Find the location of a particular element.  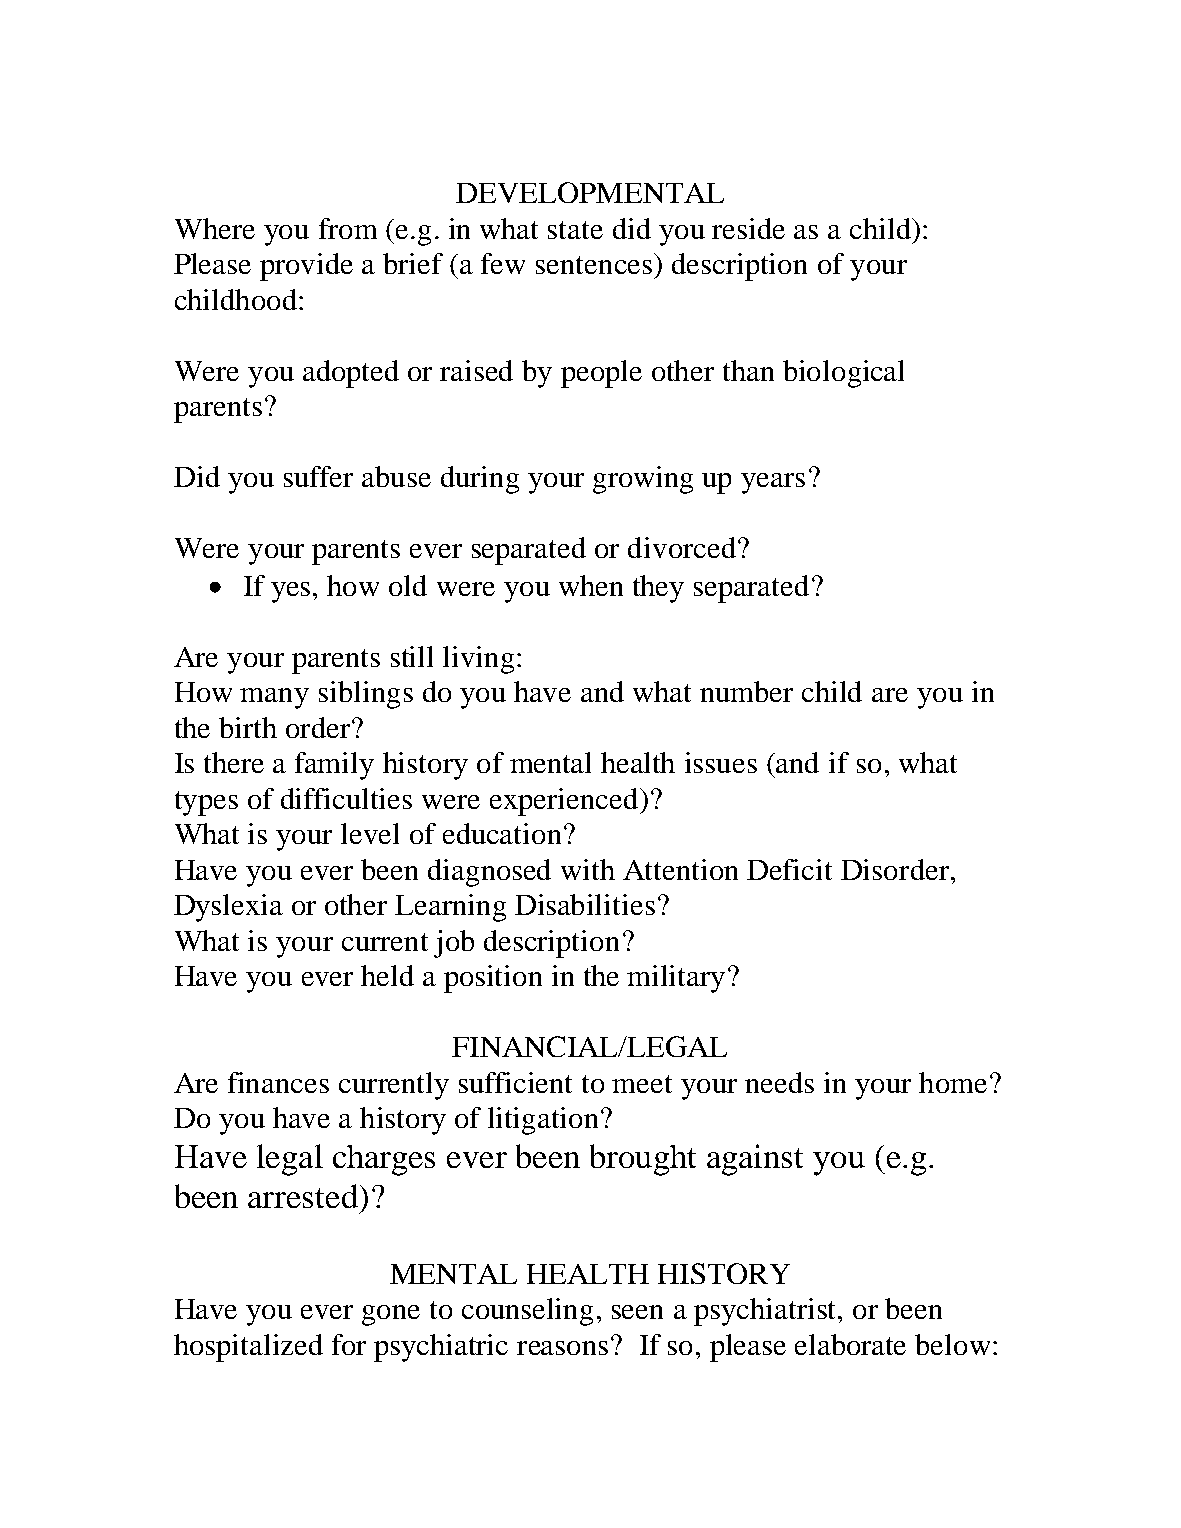

sentences is located at coordinates (594, 265).
